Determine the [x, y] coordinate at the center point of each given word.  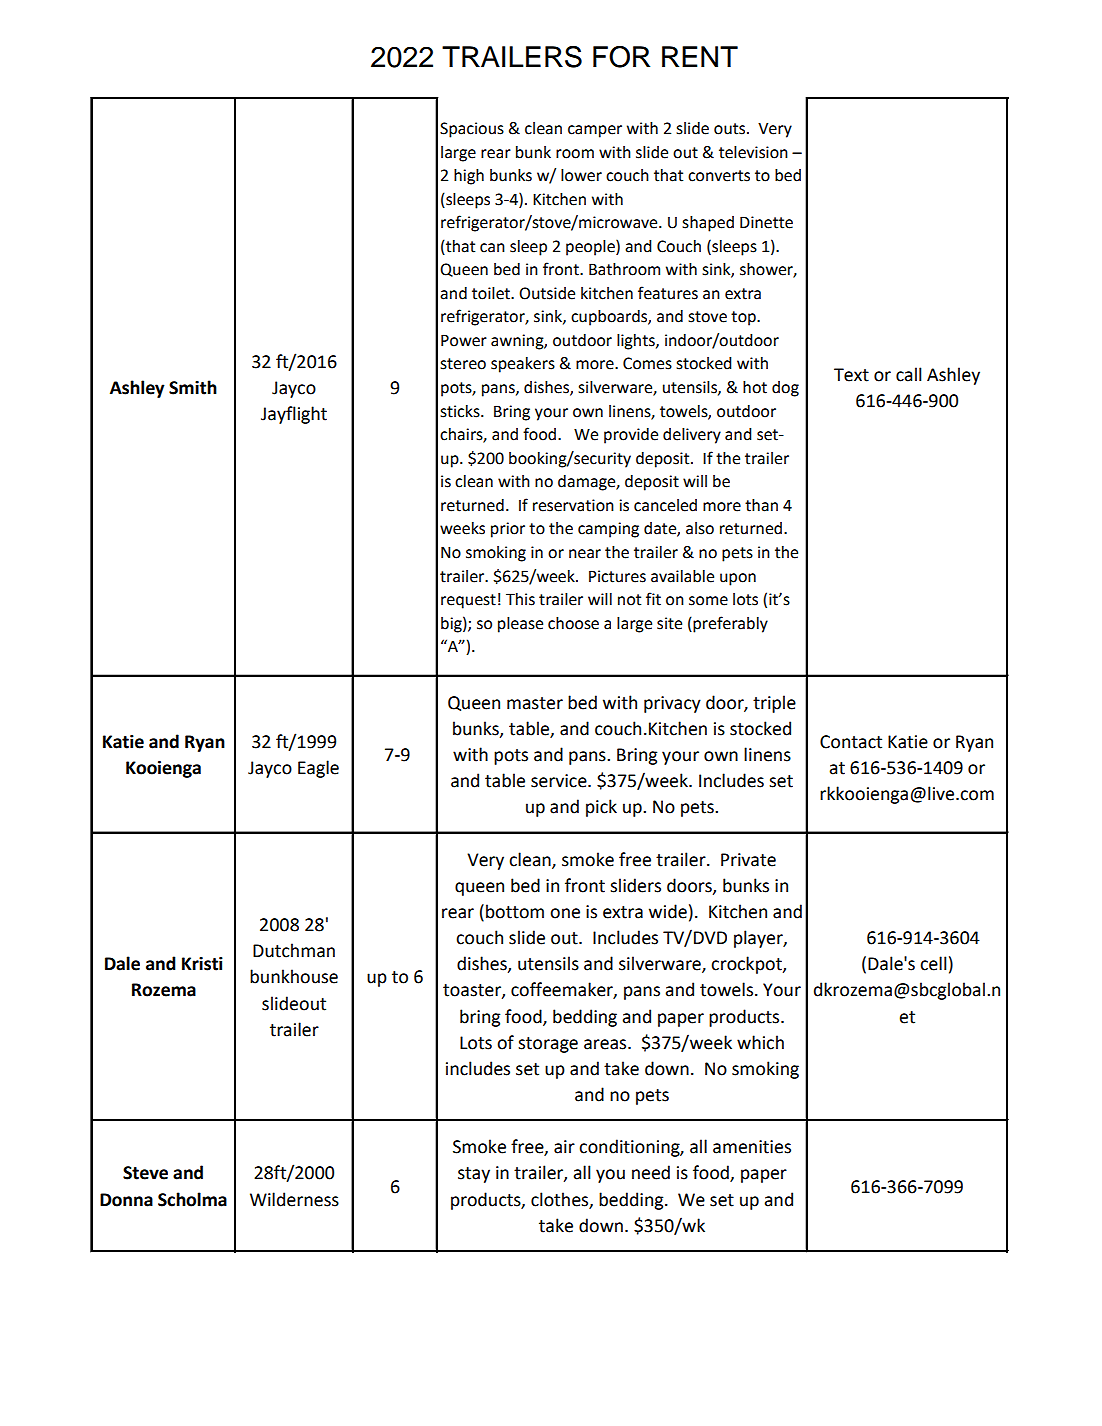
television [753, 152]
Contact [851, 742]
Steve [145, 1173]
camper [595, 131]
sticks [461, 411]
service [560, 781]
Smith [193, 387]
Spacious [472, 130]
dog [785, 389]
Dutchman [294, 950]
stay [474, 1175]
